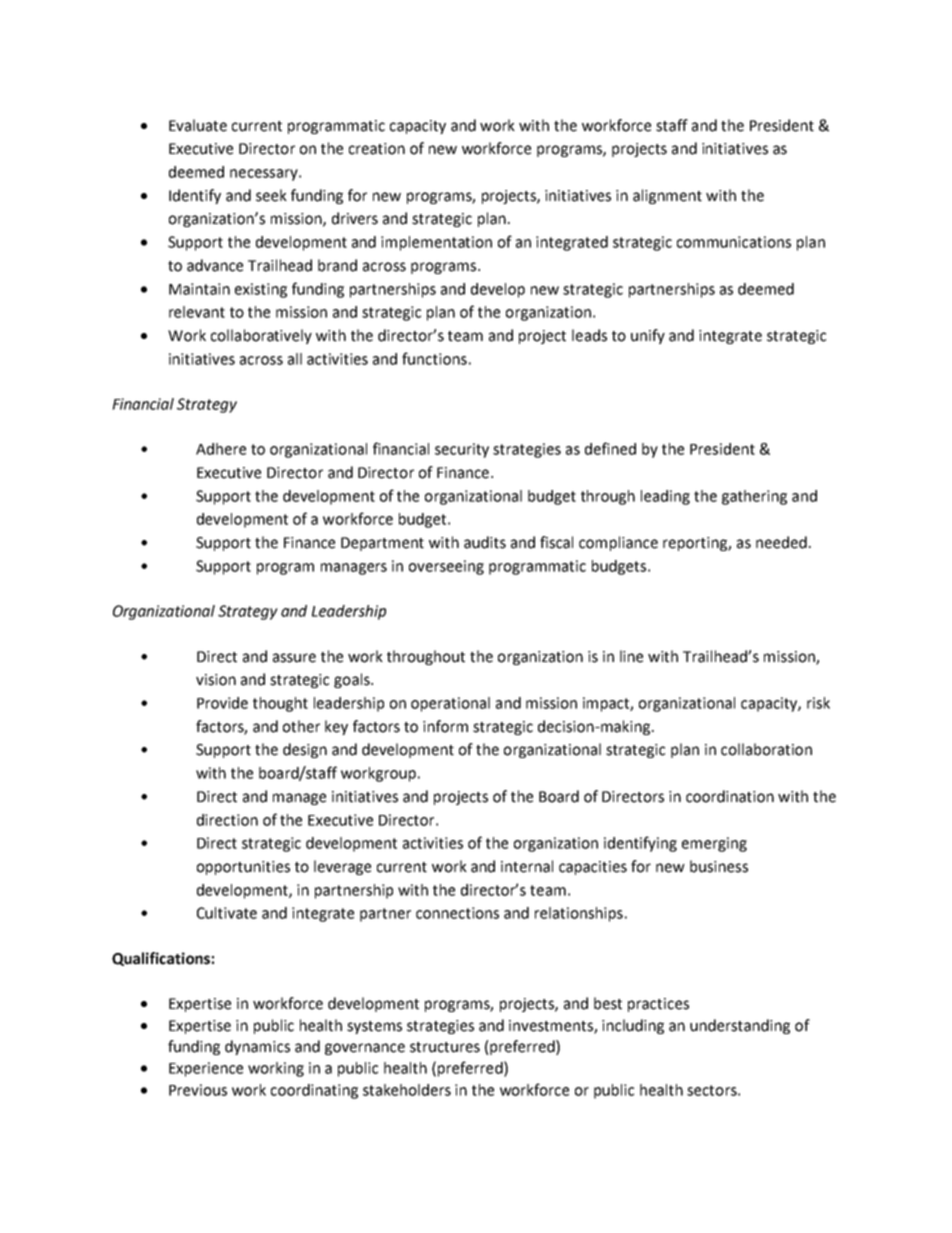 The image size is (952, 1233). What do you see at coordinates (781, 542) in the page?
I see `needed` at bounding box center [781, 542].
